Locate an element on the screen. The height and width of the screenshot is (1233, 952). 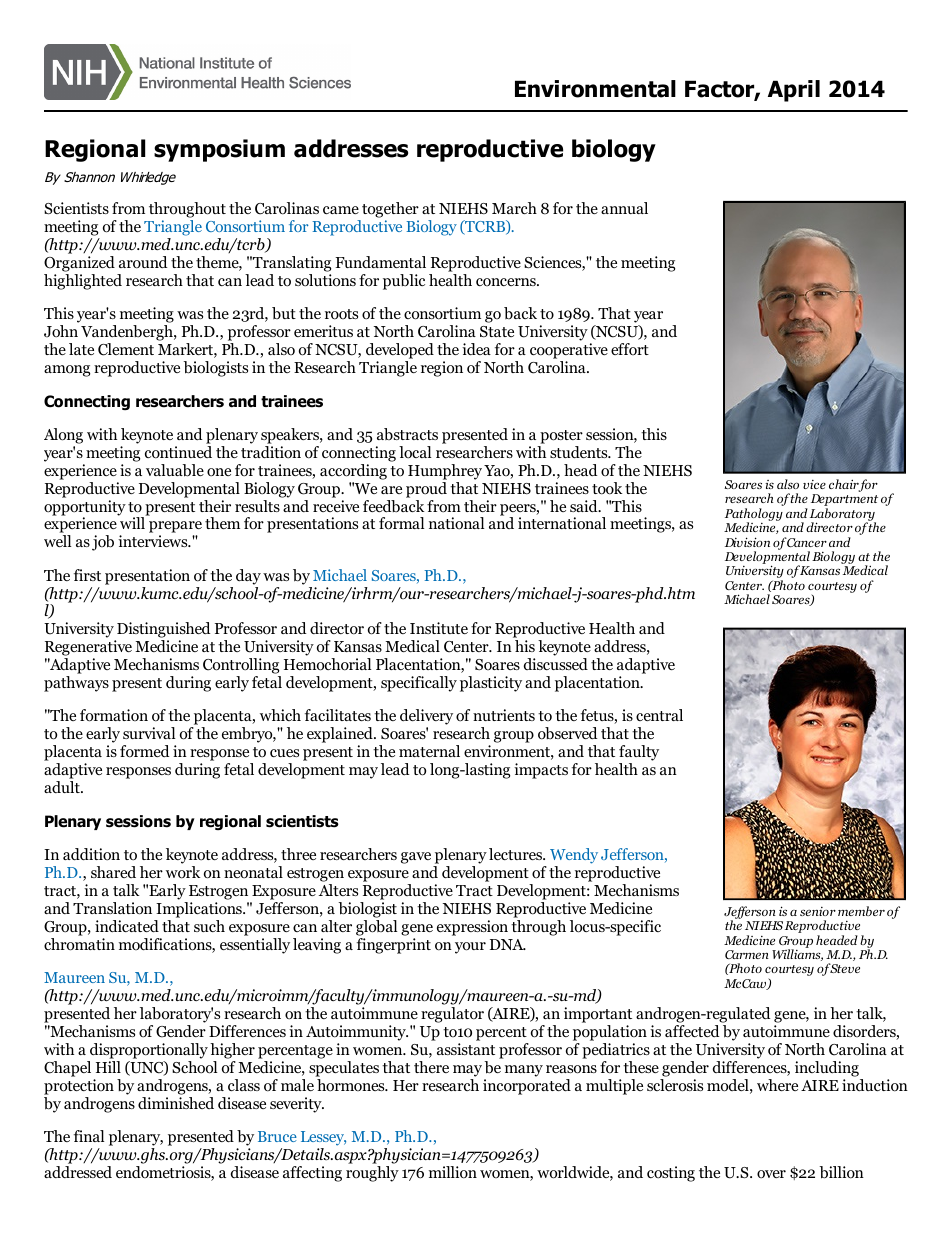
Clement is located at coordinates (126, 349).
